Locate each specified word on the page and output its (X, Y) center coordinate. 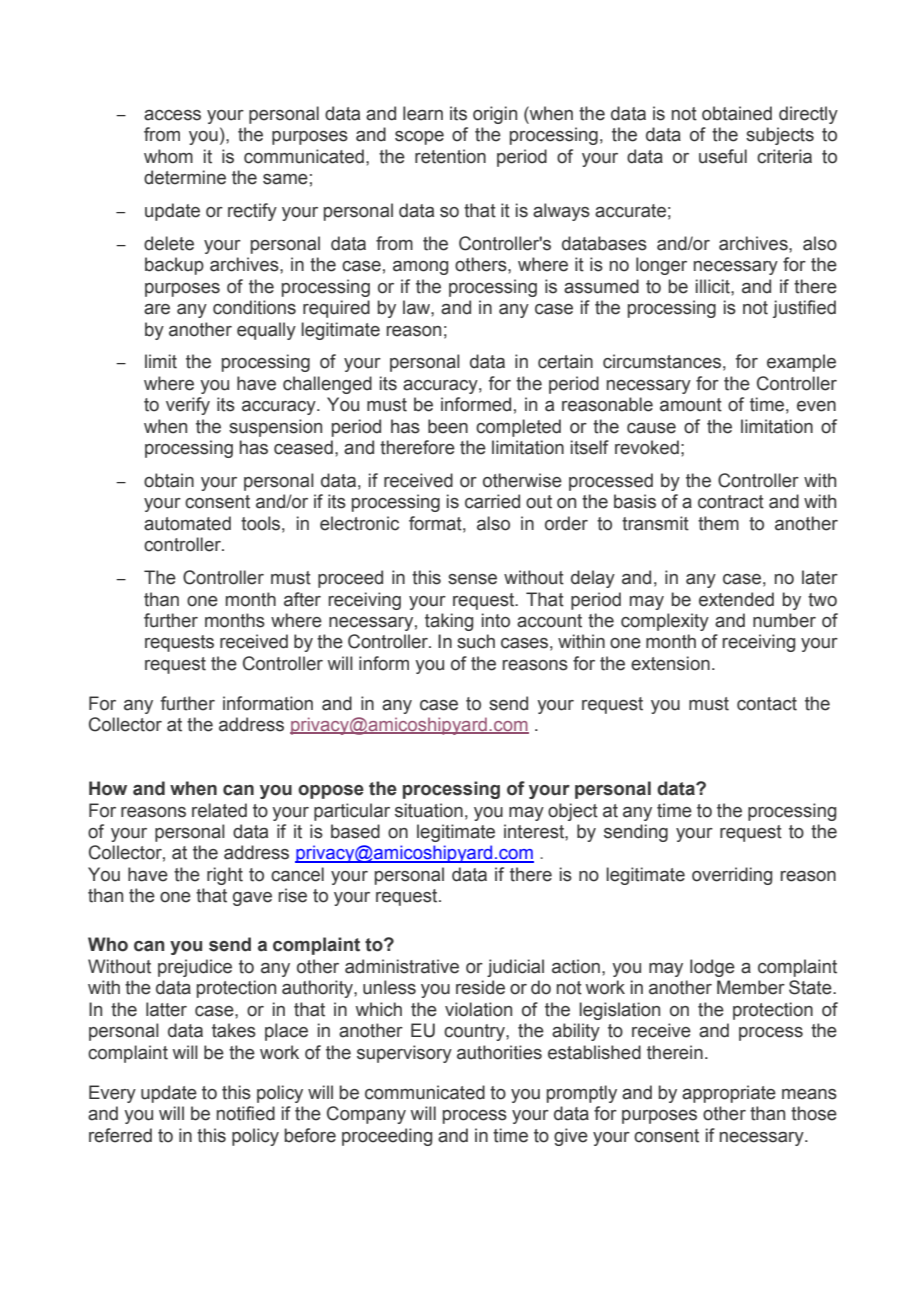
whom (168, 156)
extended (736, 599)
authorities (499, 1052)
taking (449, 622)
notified (246, 1113)
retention (450, 156)
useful (723, 156)
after (302, 599)
